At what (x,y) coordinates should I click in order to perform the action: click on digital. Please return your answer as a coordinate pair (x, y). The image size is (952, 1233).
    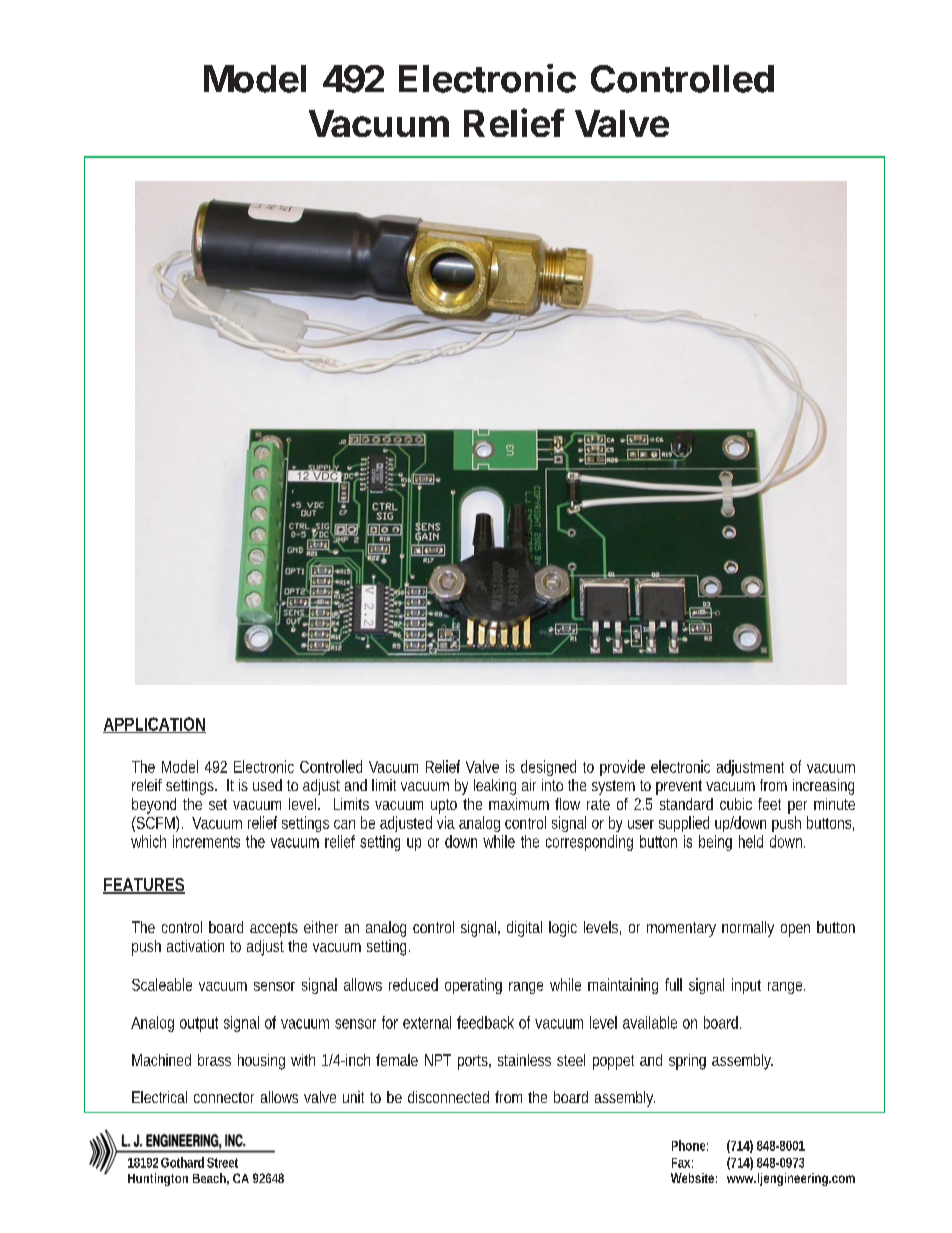
    Looking at the image, I should click on (524, 929).
